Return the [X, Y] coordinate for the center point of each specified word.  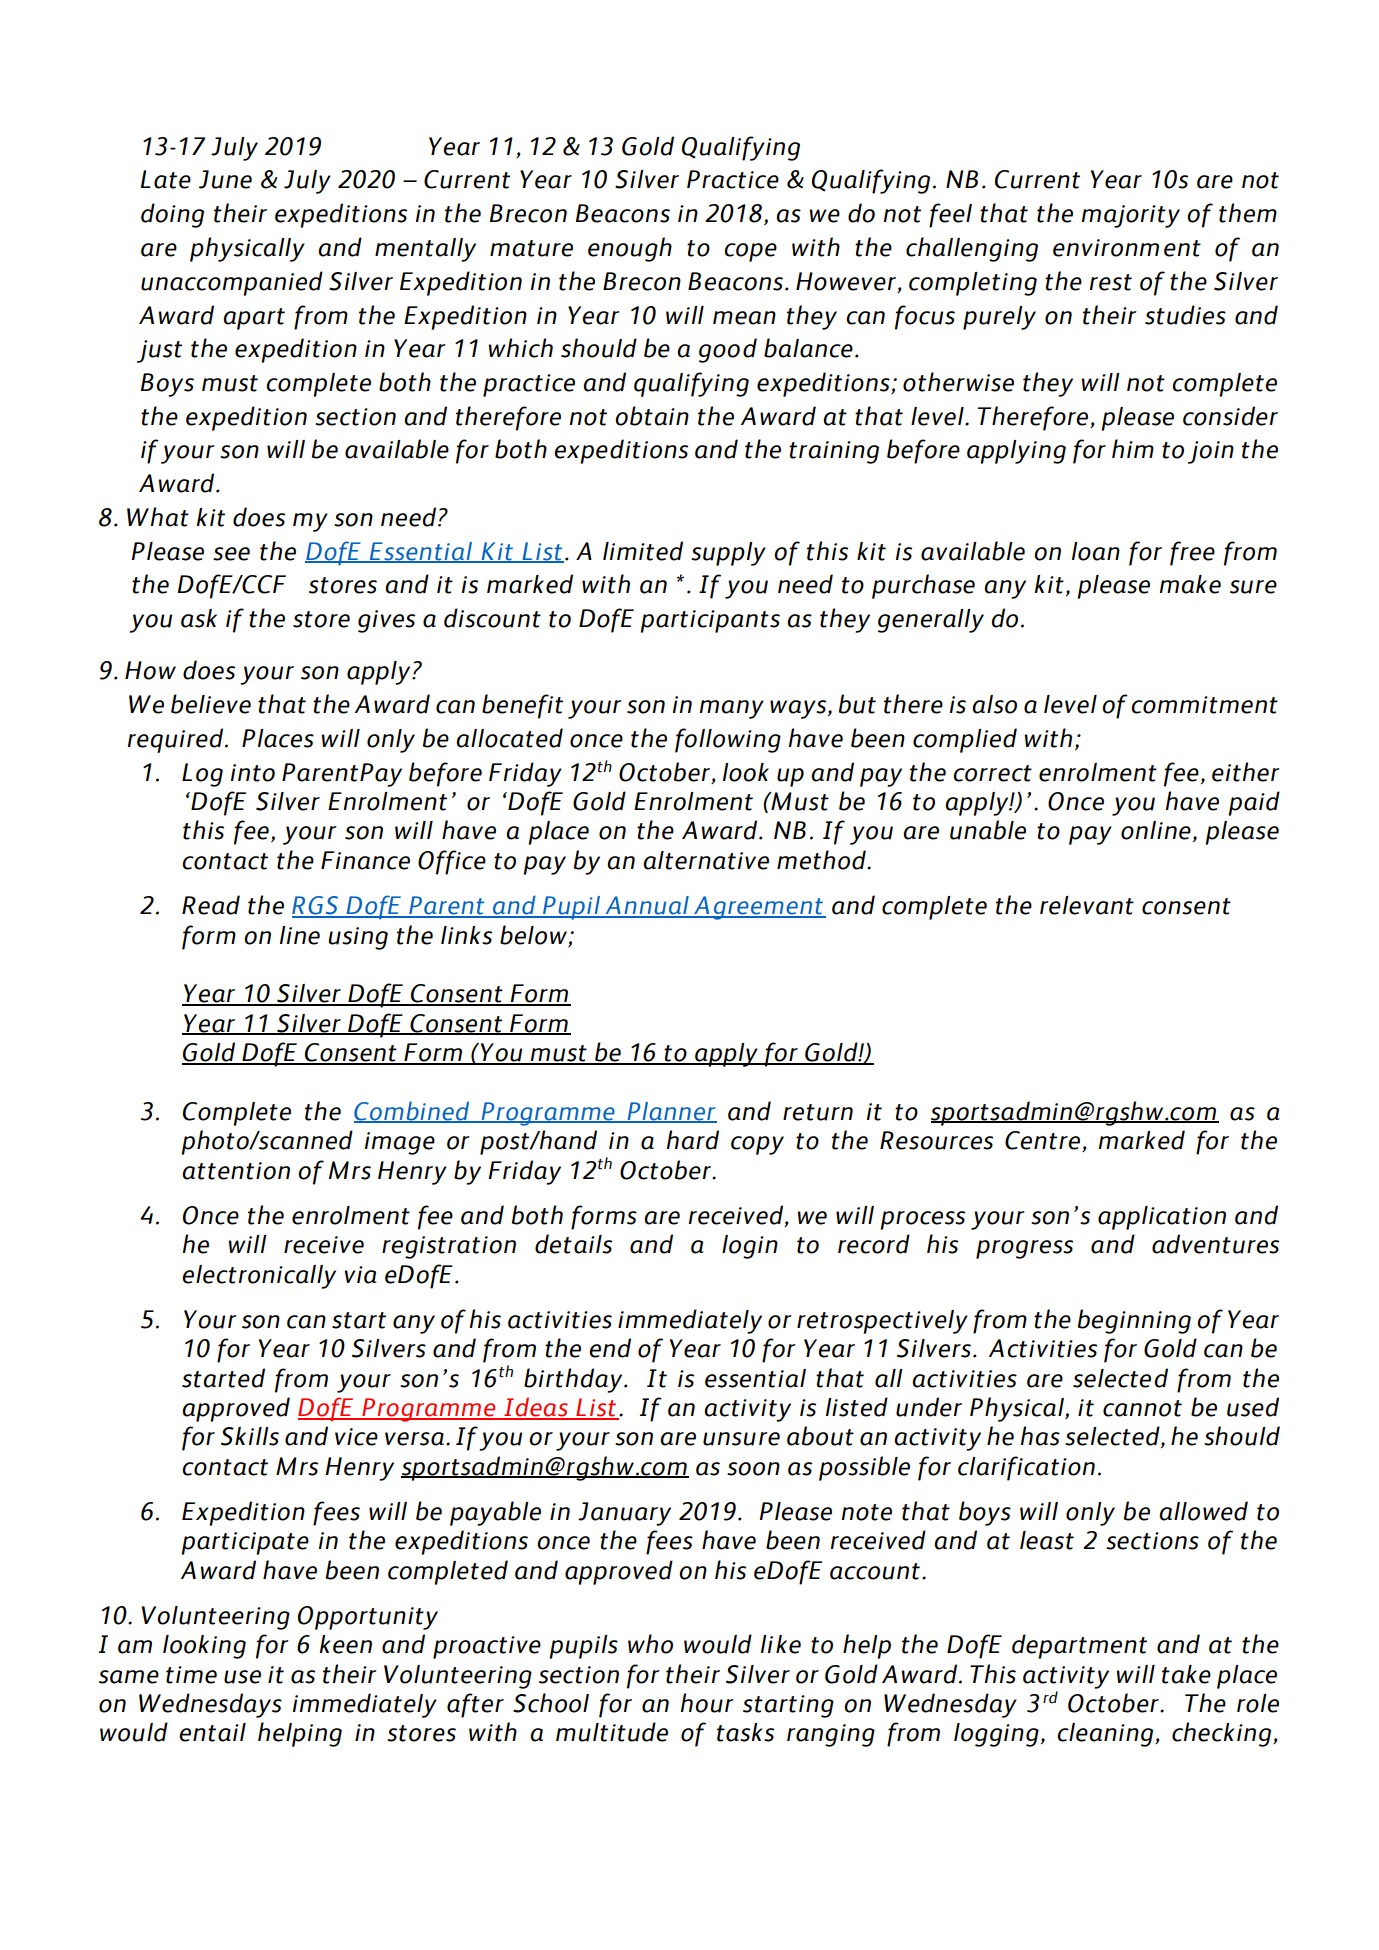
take [1186, 1674]
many [732, 709]
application [1162, 1218]
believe [211, 704]
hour [707, 1703]
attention [236, 1171]
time [191, 1675]
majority [1131, 216]
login [750, 1247]
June [225, 179]
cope [750, 252]
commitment [1204, 705]
